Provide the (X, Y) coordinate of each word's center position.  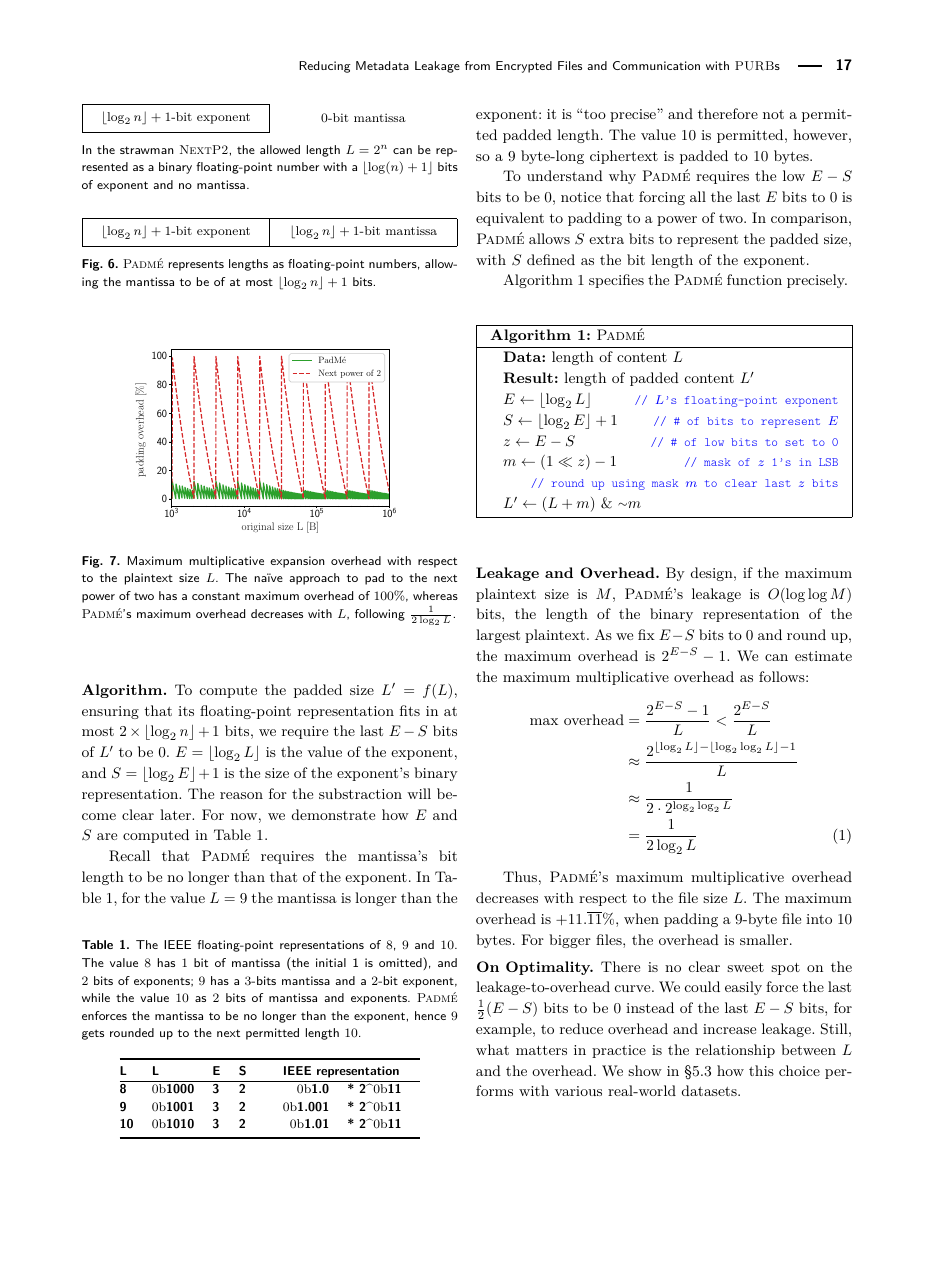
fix (646, 634)
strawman (147, 150)
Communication (656, 65)
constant (216, 596)
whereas (435, 595)
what (492, 1049)
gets (93, 1034)
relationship (735, 1051)
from (477, 65)
